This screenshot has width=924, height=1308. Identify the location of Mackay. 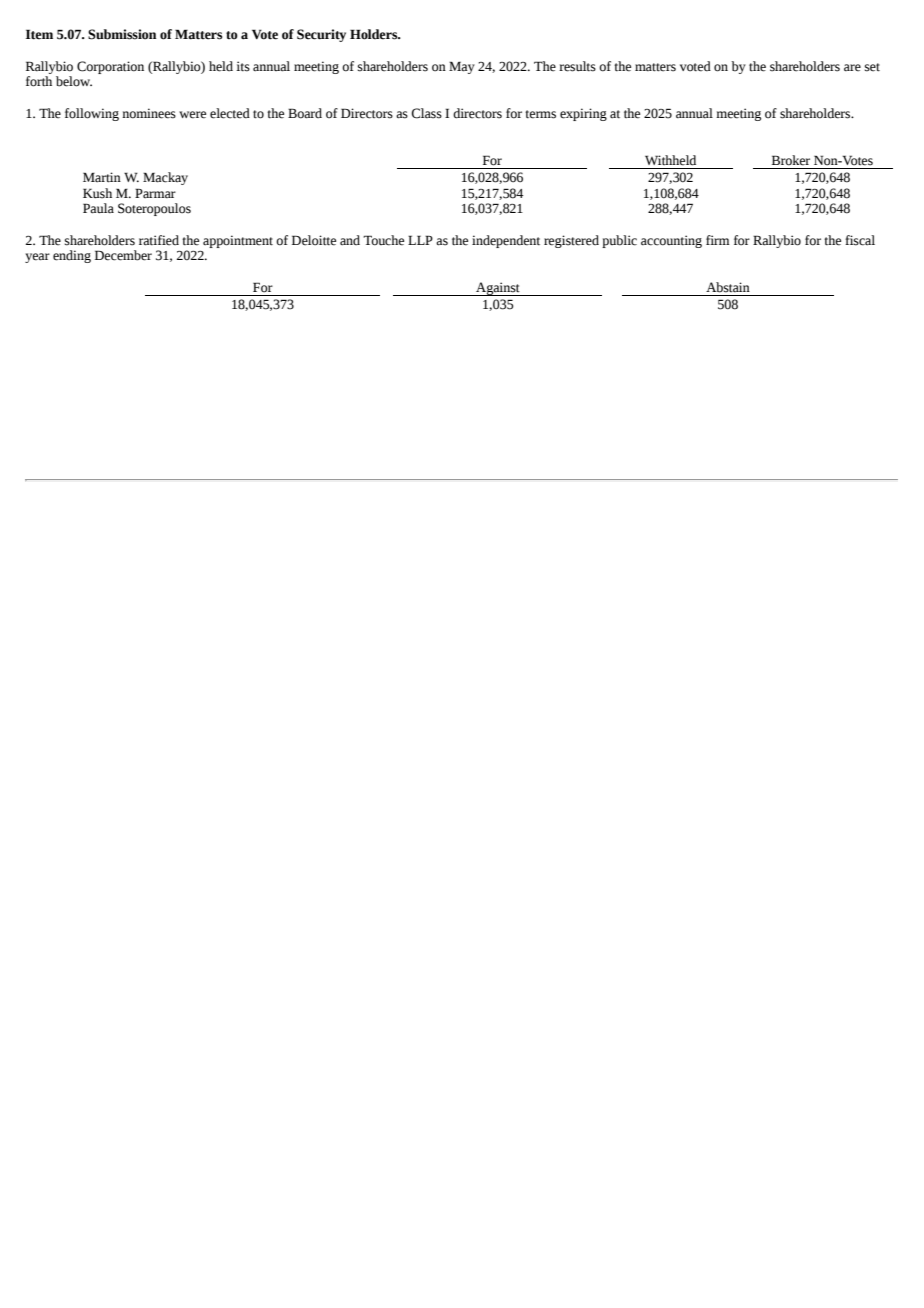
(165, 178).
